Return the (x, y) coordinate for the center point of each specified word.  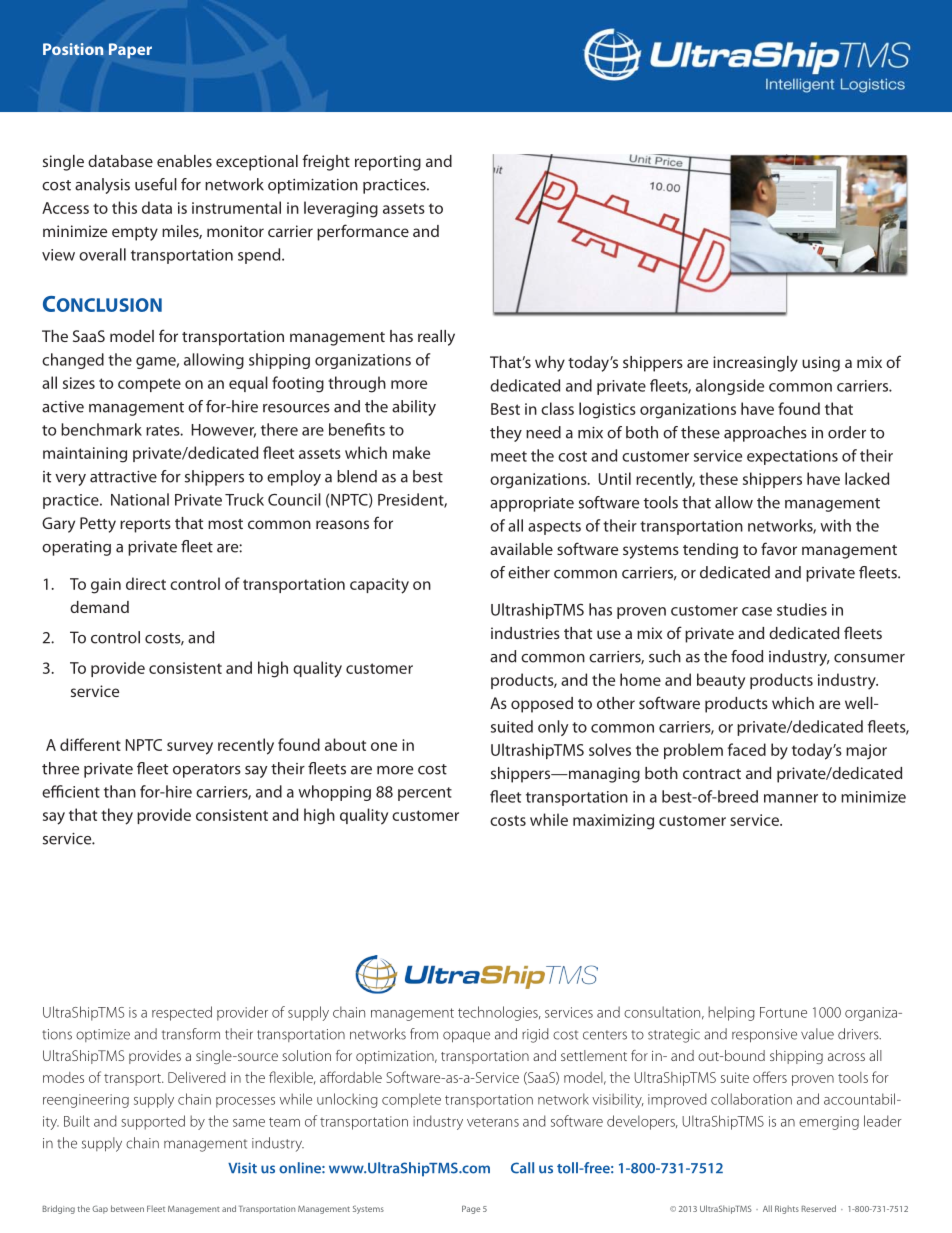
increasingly (755, 364)
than (120, 791)
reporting (388, 163)
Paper (130, 51)
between (127, 1208)
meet (509, 456)
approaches (765, 434)
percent (425, 794)
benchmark (101, 429)
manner (791, 798)
